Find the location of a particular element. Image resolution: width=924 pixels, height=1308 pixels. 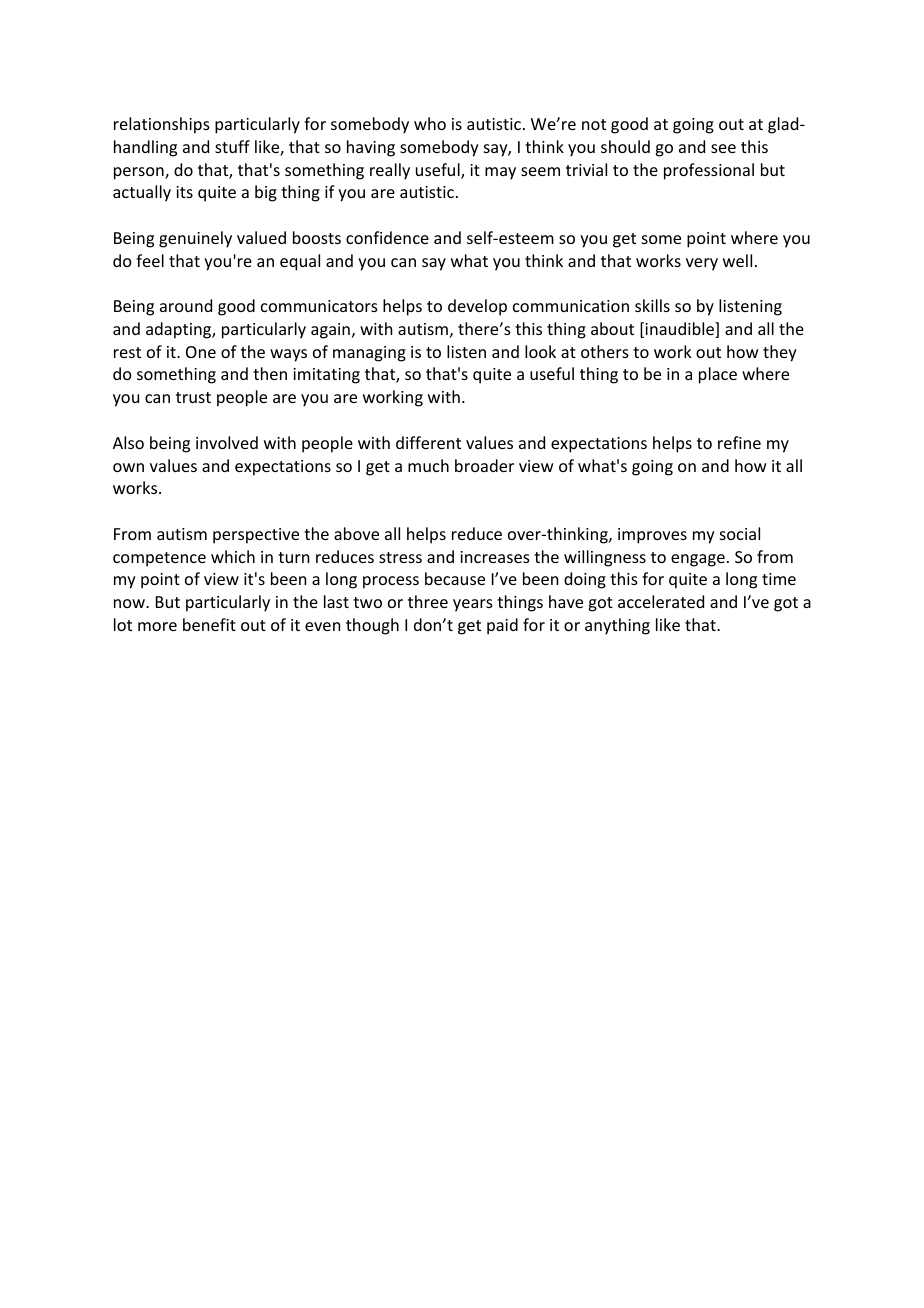

around is located at coordinates (186, 305).
